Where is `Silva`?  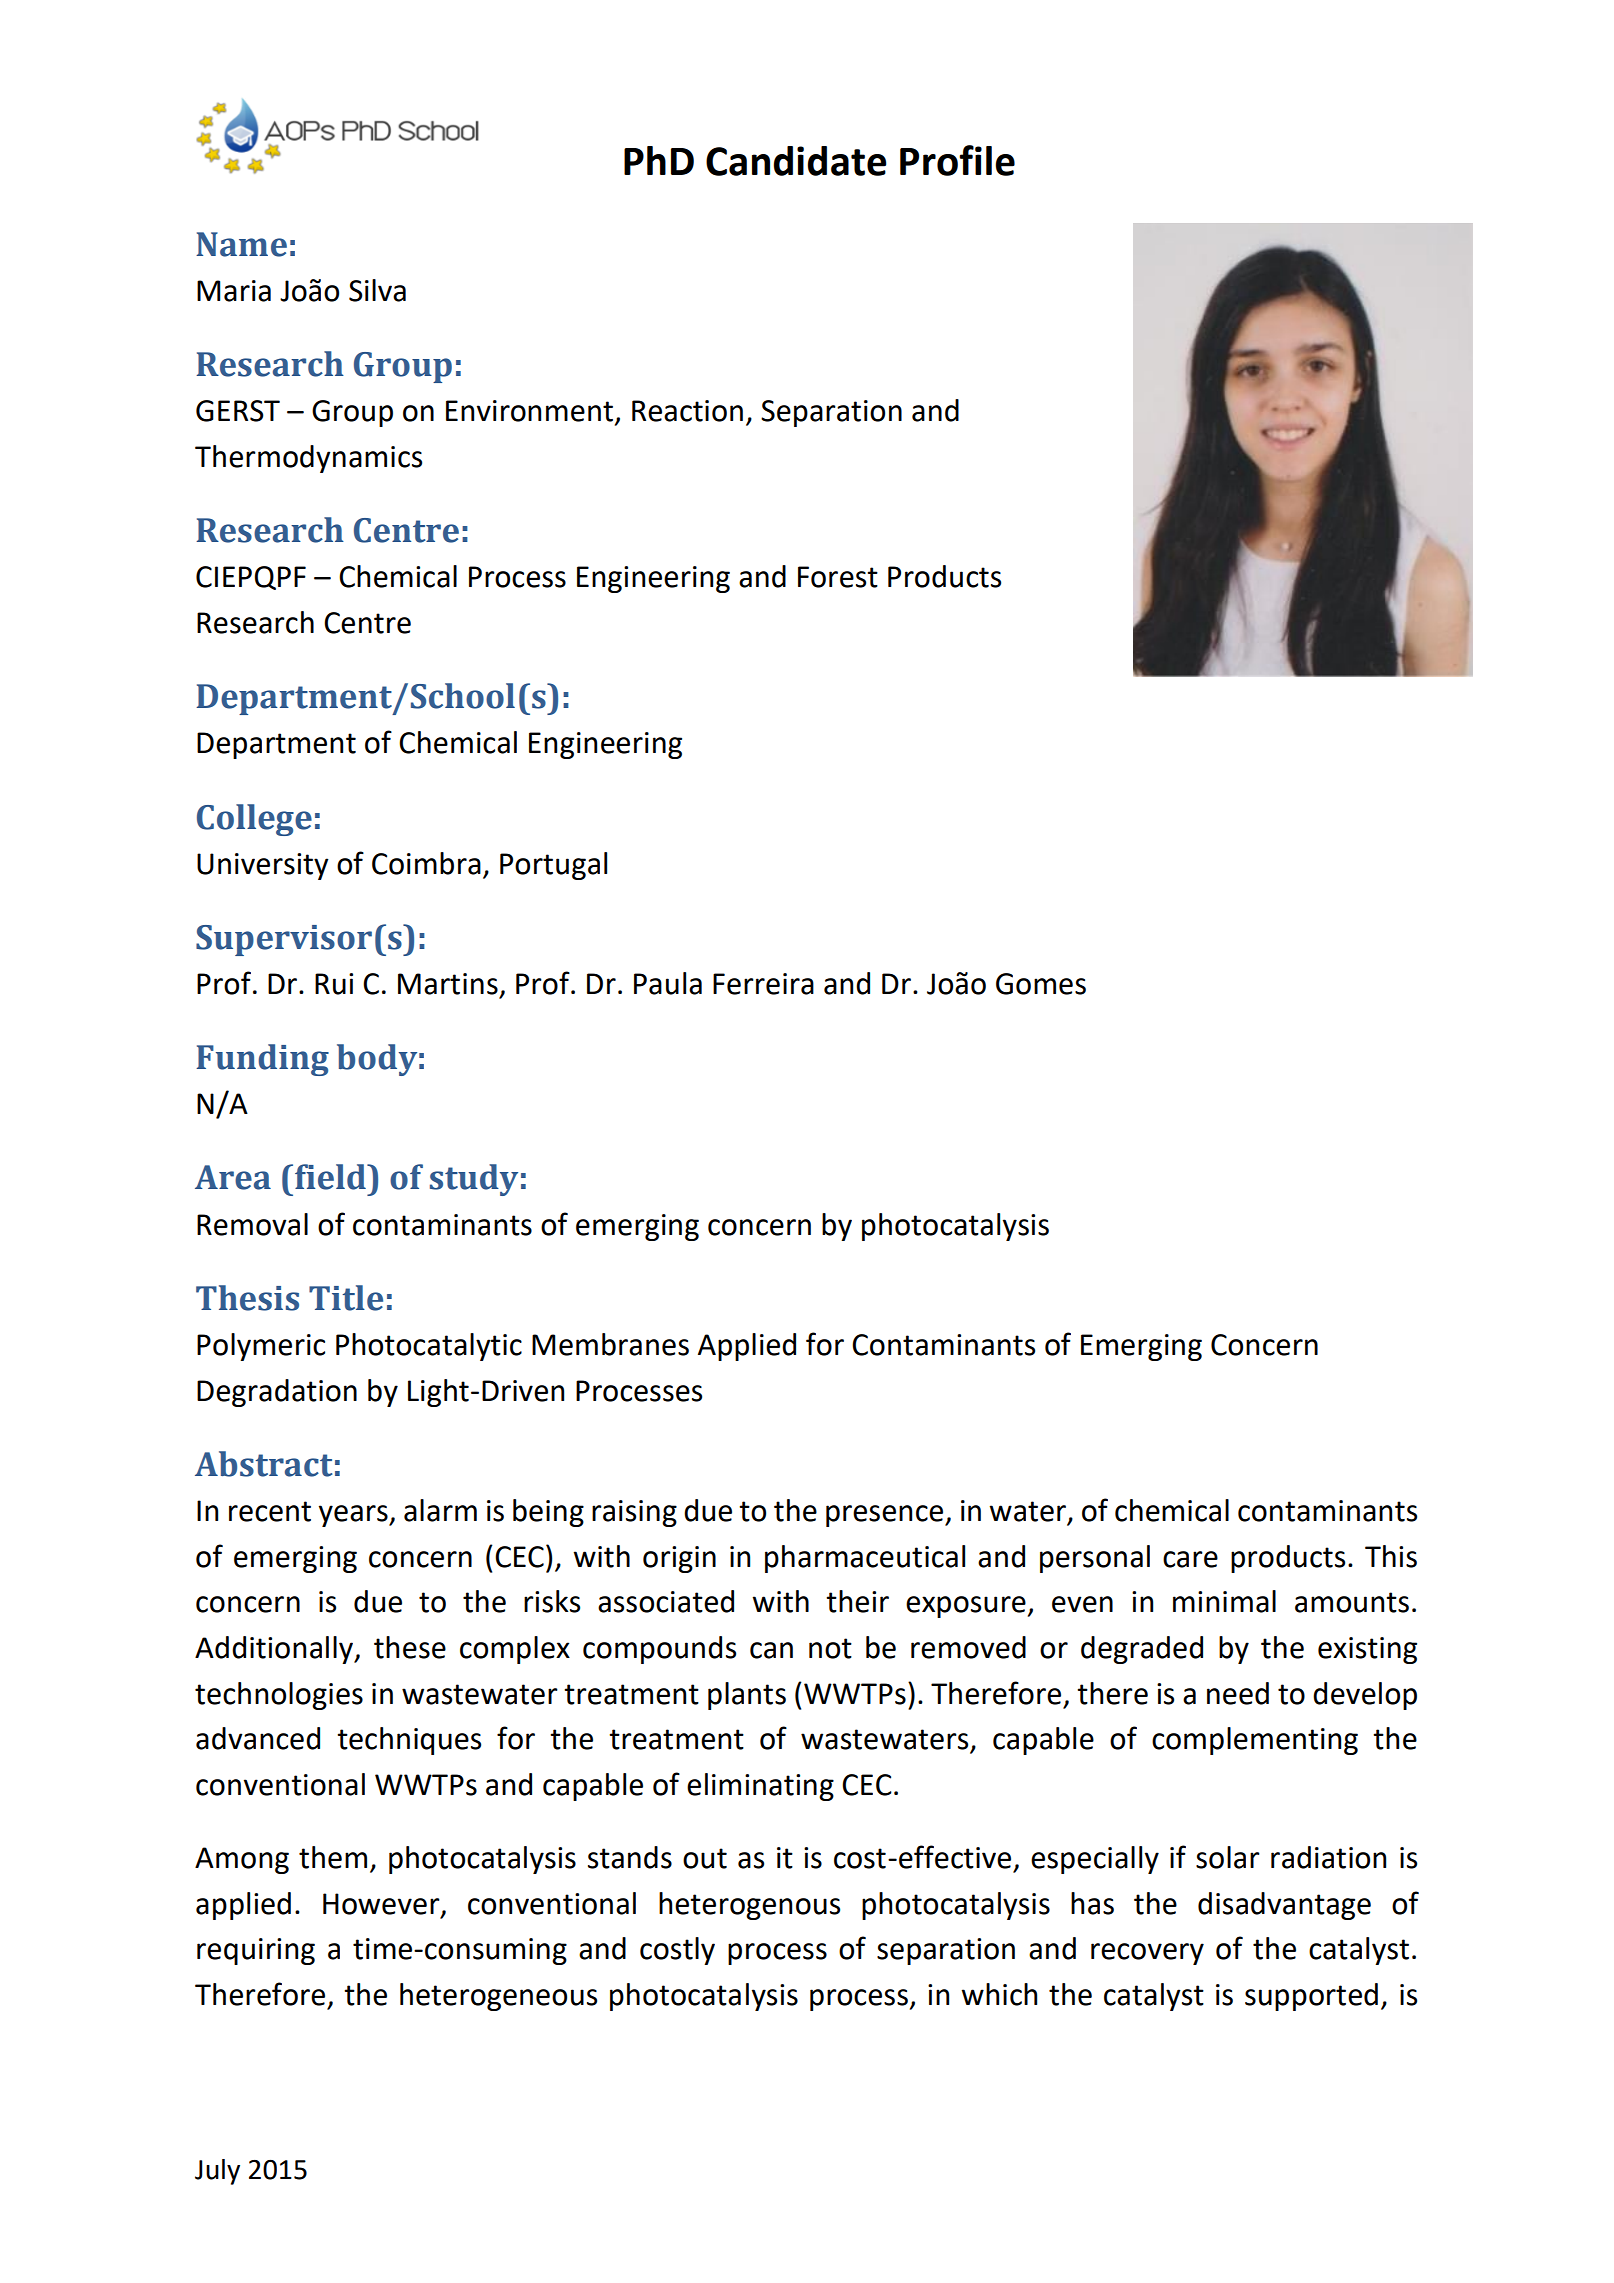
Silva is located at coordinates (377, 290).
